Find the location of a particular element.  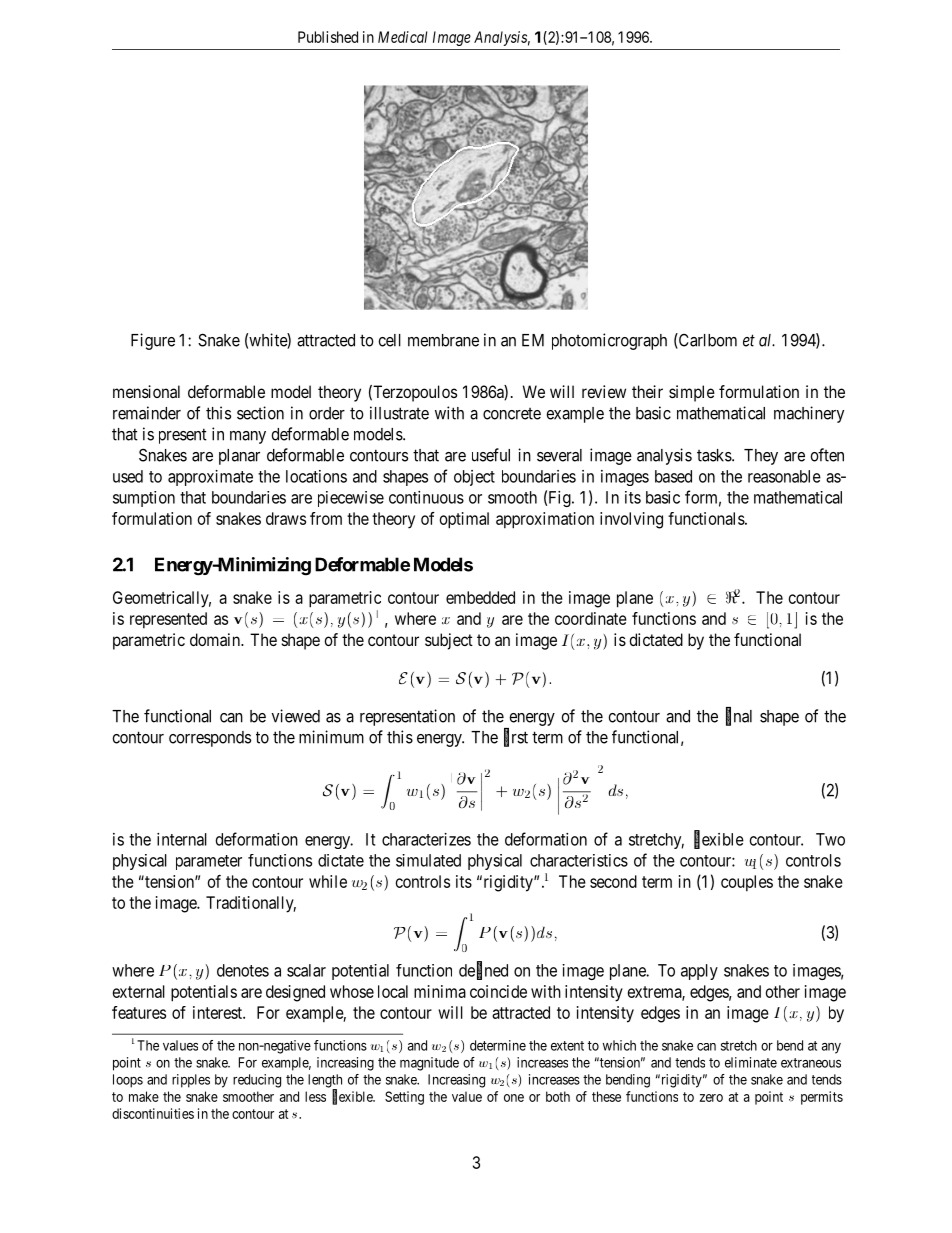

photomicrograph is located at coordinates (609, 341).
